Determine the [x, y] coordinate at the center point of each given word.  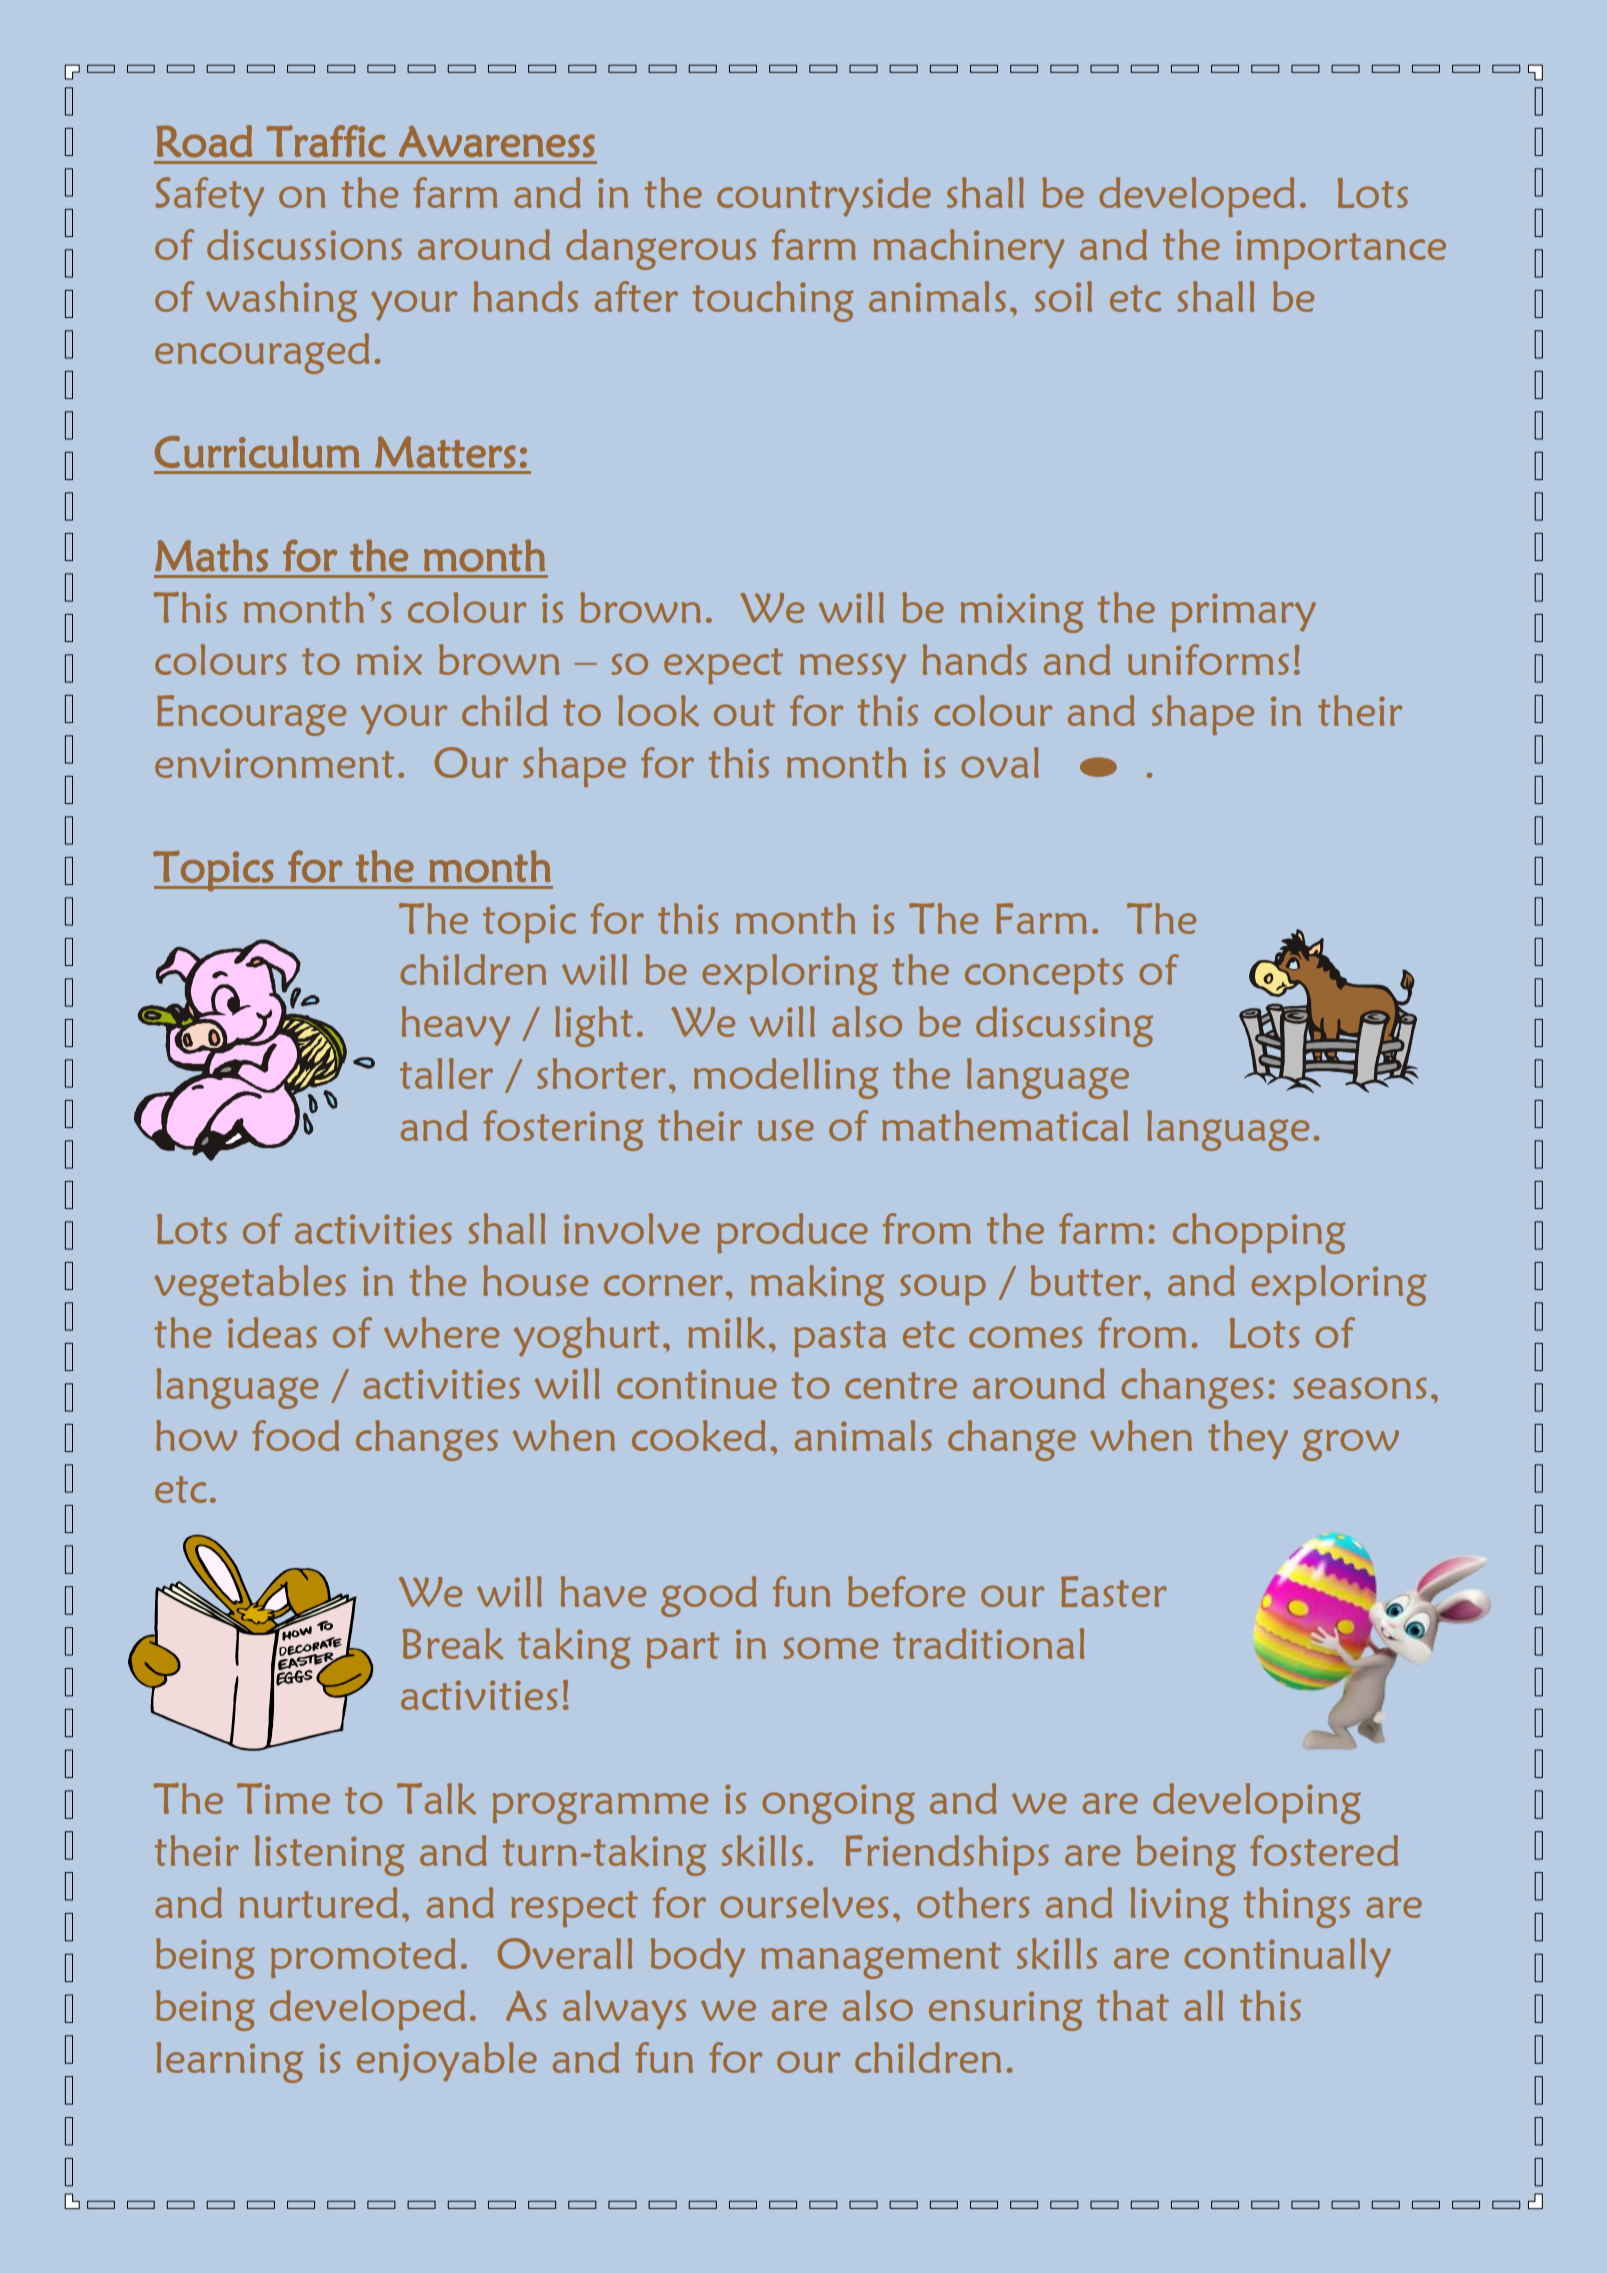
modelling [786, 1078]
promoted [363, 1958]
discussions [304, 244]
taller [446, 1073]
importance [1341, 249]
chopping [1259, 1233]
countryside [824, 197]
